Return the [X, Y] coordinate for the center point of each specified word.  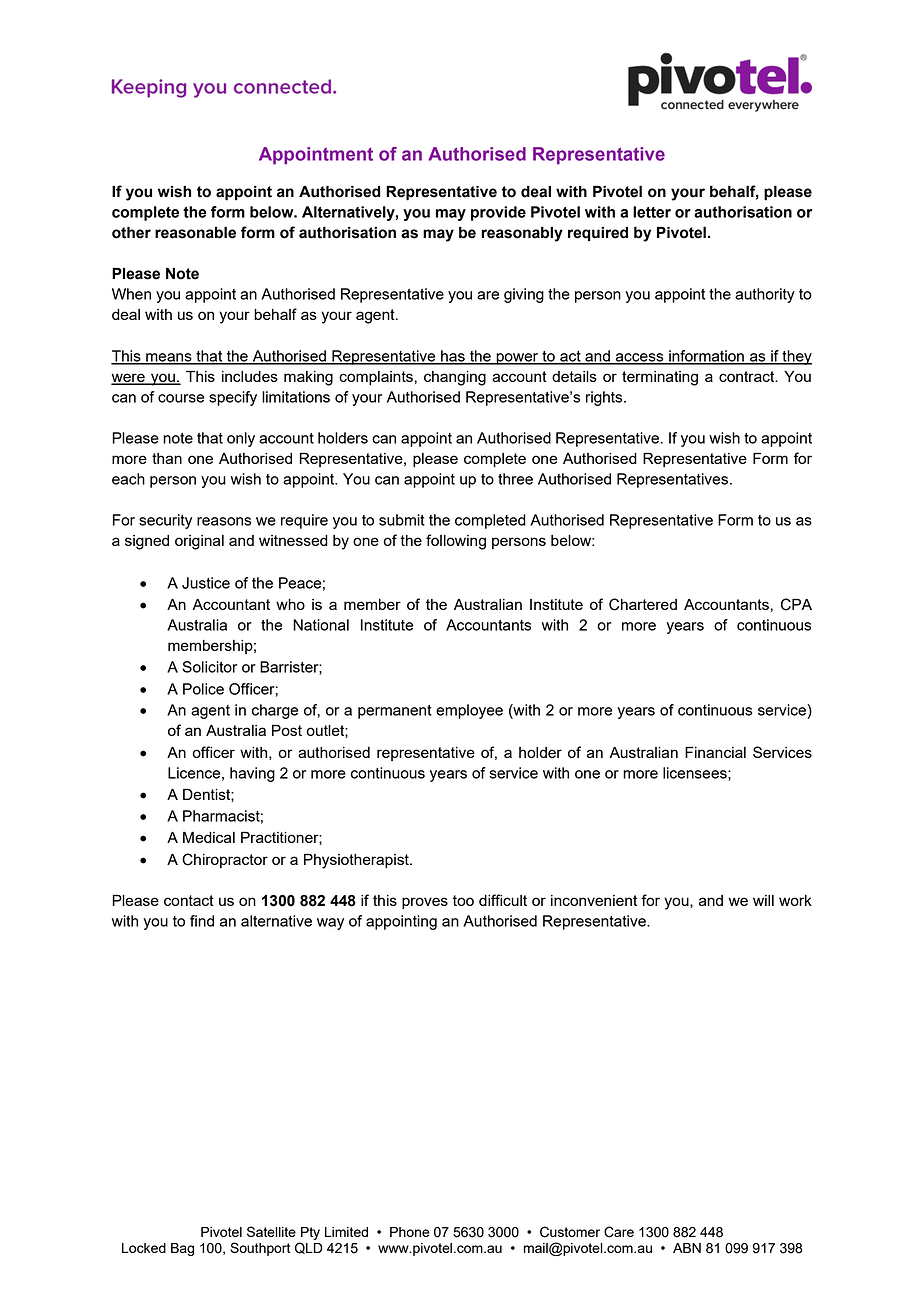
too [463, 900]
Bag [182, 1249]
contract [748, 376]
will [763, 900]
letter [652, 212]
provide [498, 213]
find [202, 921]
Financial [715, 752]
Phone [410, 1232]
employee [469, 711]
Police [203, 689]
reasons [224, 521]
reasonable [195, 232]
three [515, 479]
